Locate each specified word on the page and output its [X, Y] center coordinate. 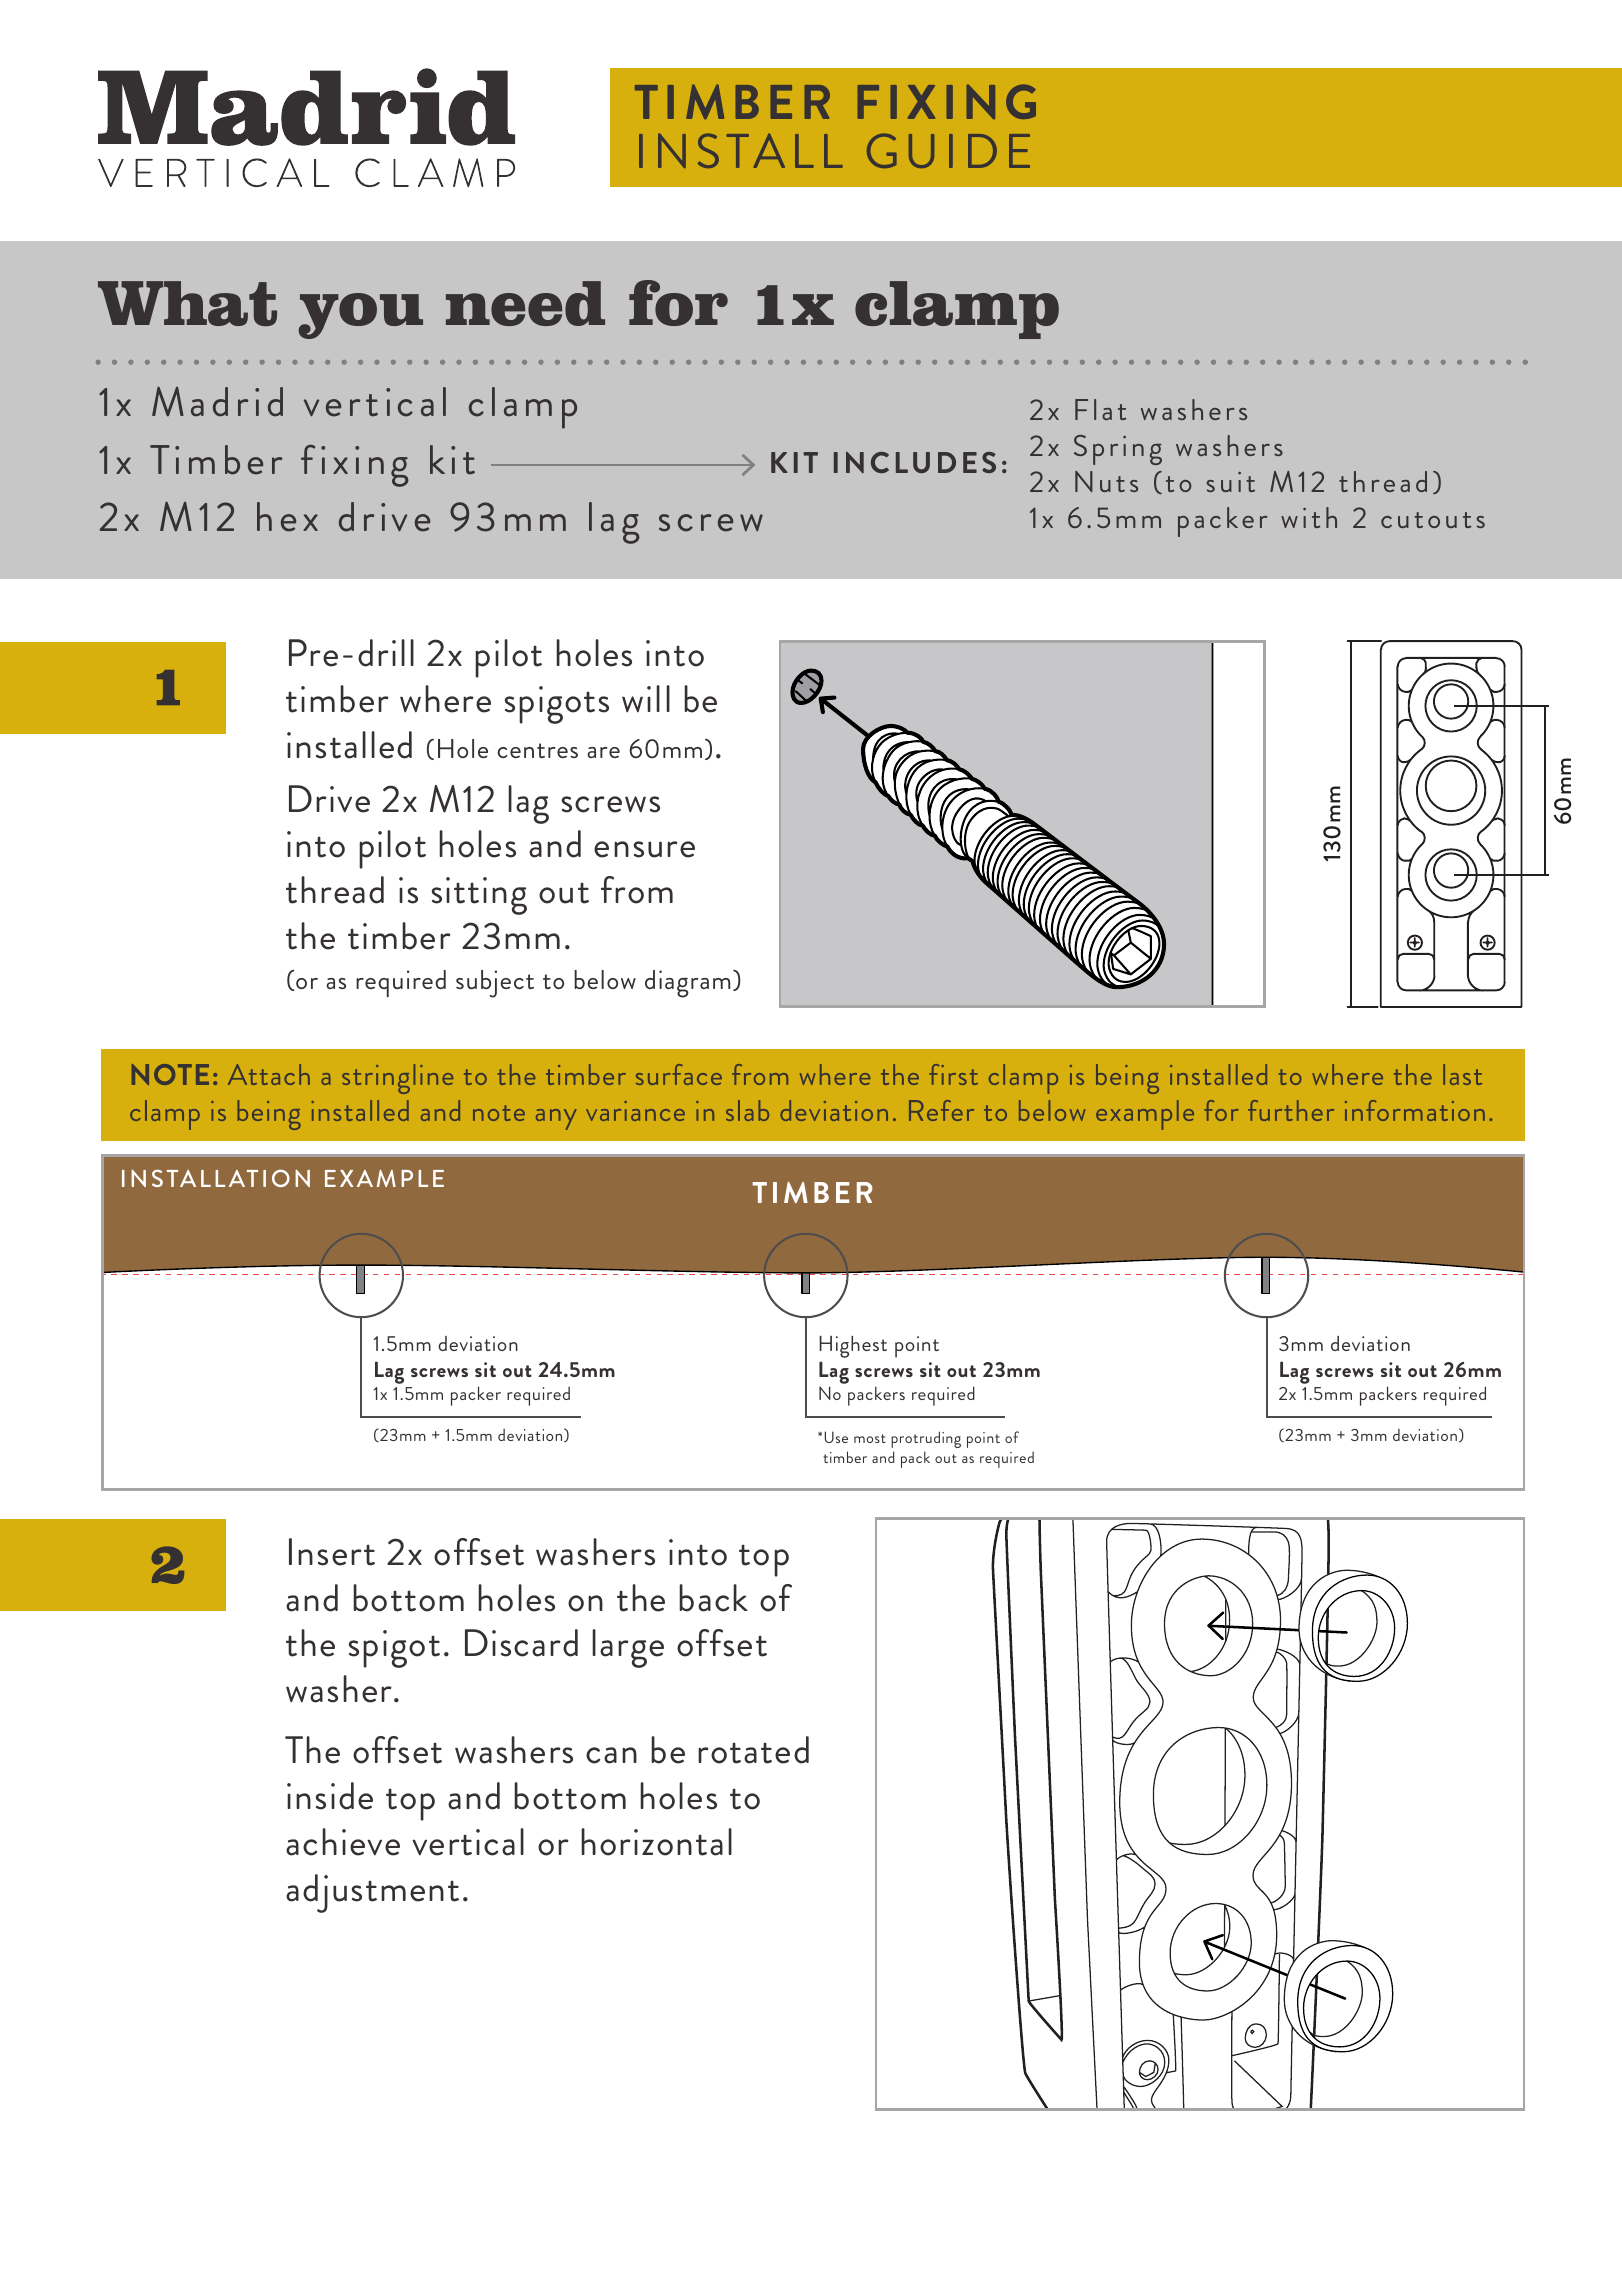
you [360, 316]
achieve [343, 1842]
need [525, 303]
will [646, 699]
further [1291, 1110]
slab [747, 1110]
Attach [269, 1074]
